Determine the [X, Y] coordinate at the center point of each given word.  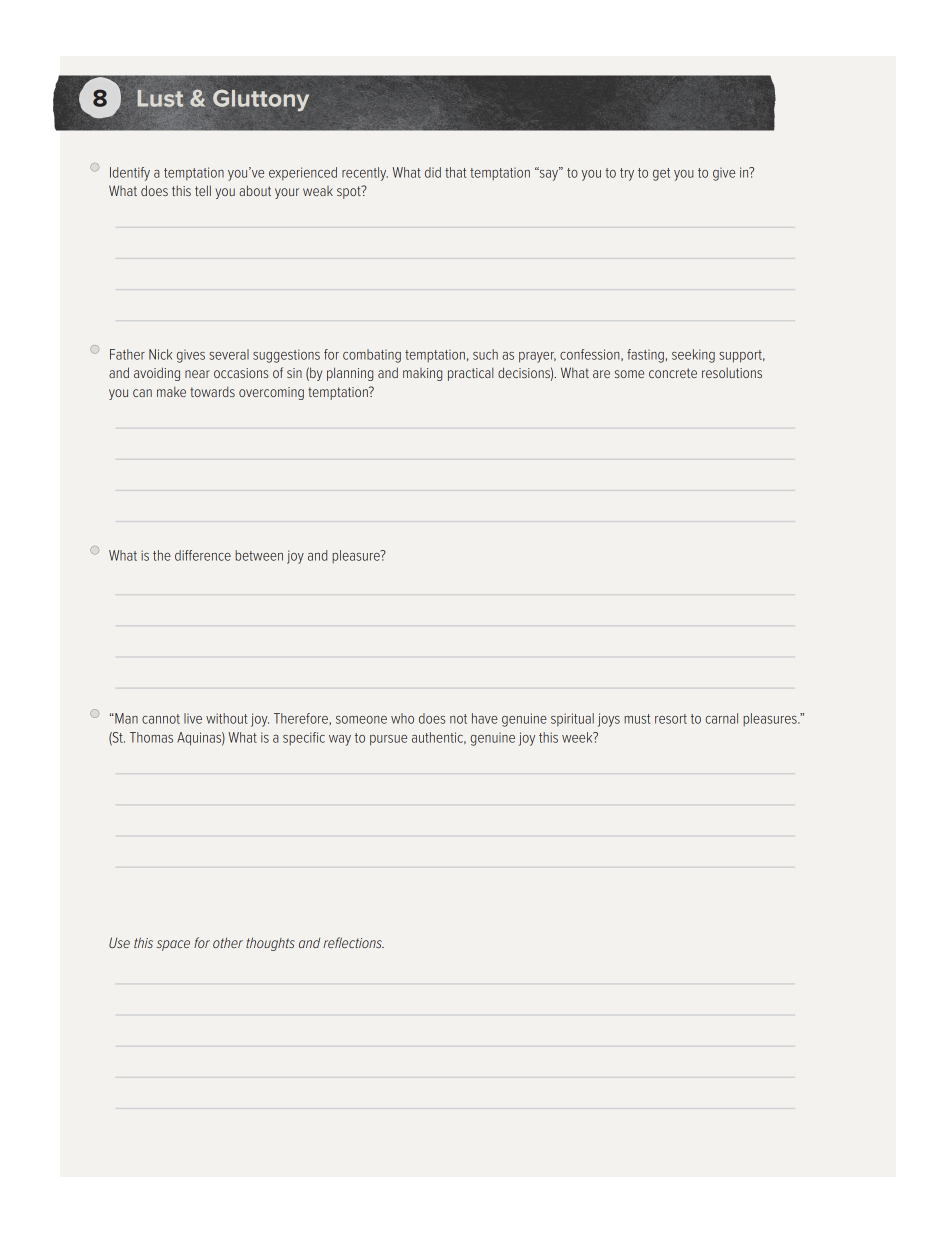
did [433, 172]
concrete [673, 373]
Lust [160, 98]
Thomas [151, 737]
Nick [160, 354]
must [637, 719]
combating [372, 356]
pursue [388, 740]
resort [671, 719]
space [173, 945]
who [402, 718]
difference [203, 555]
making [422, 374]
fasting [645, 356]
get [661, 174]
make [171, 392]
